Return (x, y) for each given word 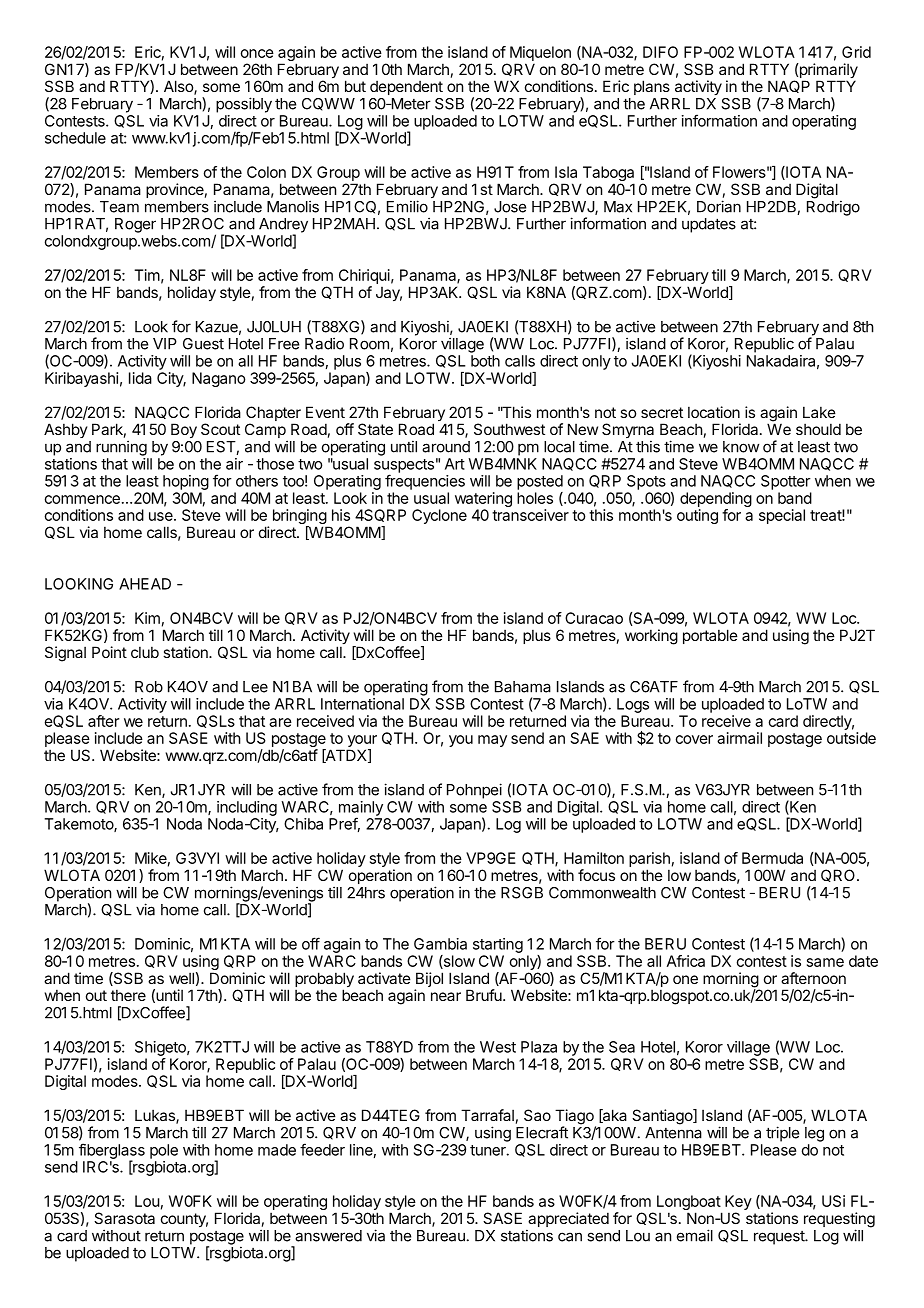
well (181, 978)
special (782, 516)
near (446, 996)
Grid (856, 52)
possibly (244, 105)
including (247, 808)
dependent (406, 88)
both (485, 361)
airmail (739, 738)
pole (164, 1151)
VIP (165, 344)
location (714, 412)
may (492, 741)
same (825, 962)
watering (483, 501)
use (162, 516)
